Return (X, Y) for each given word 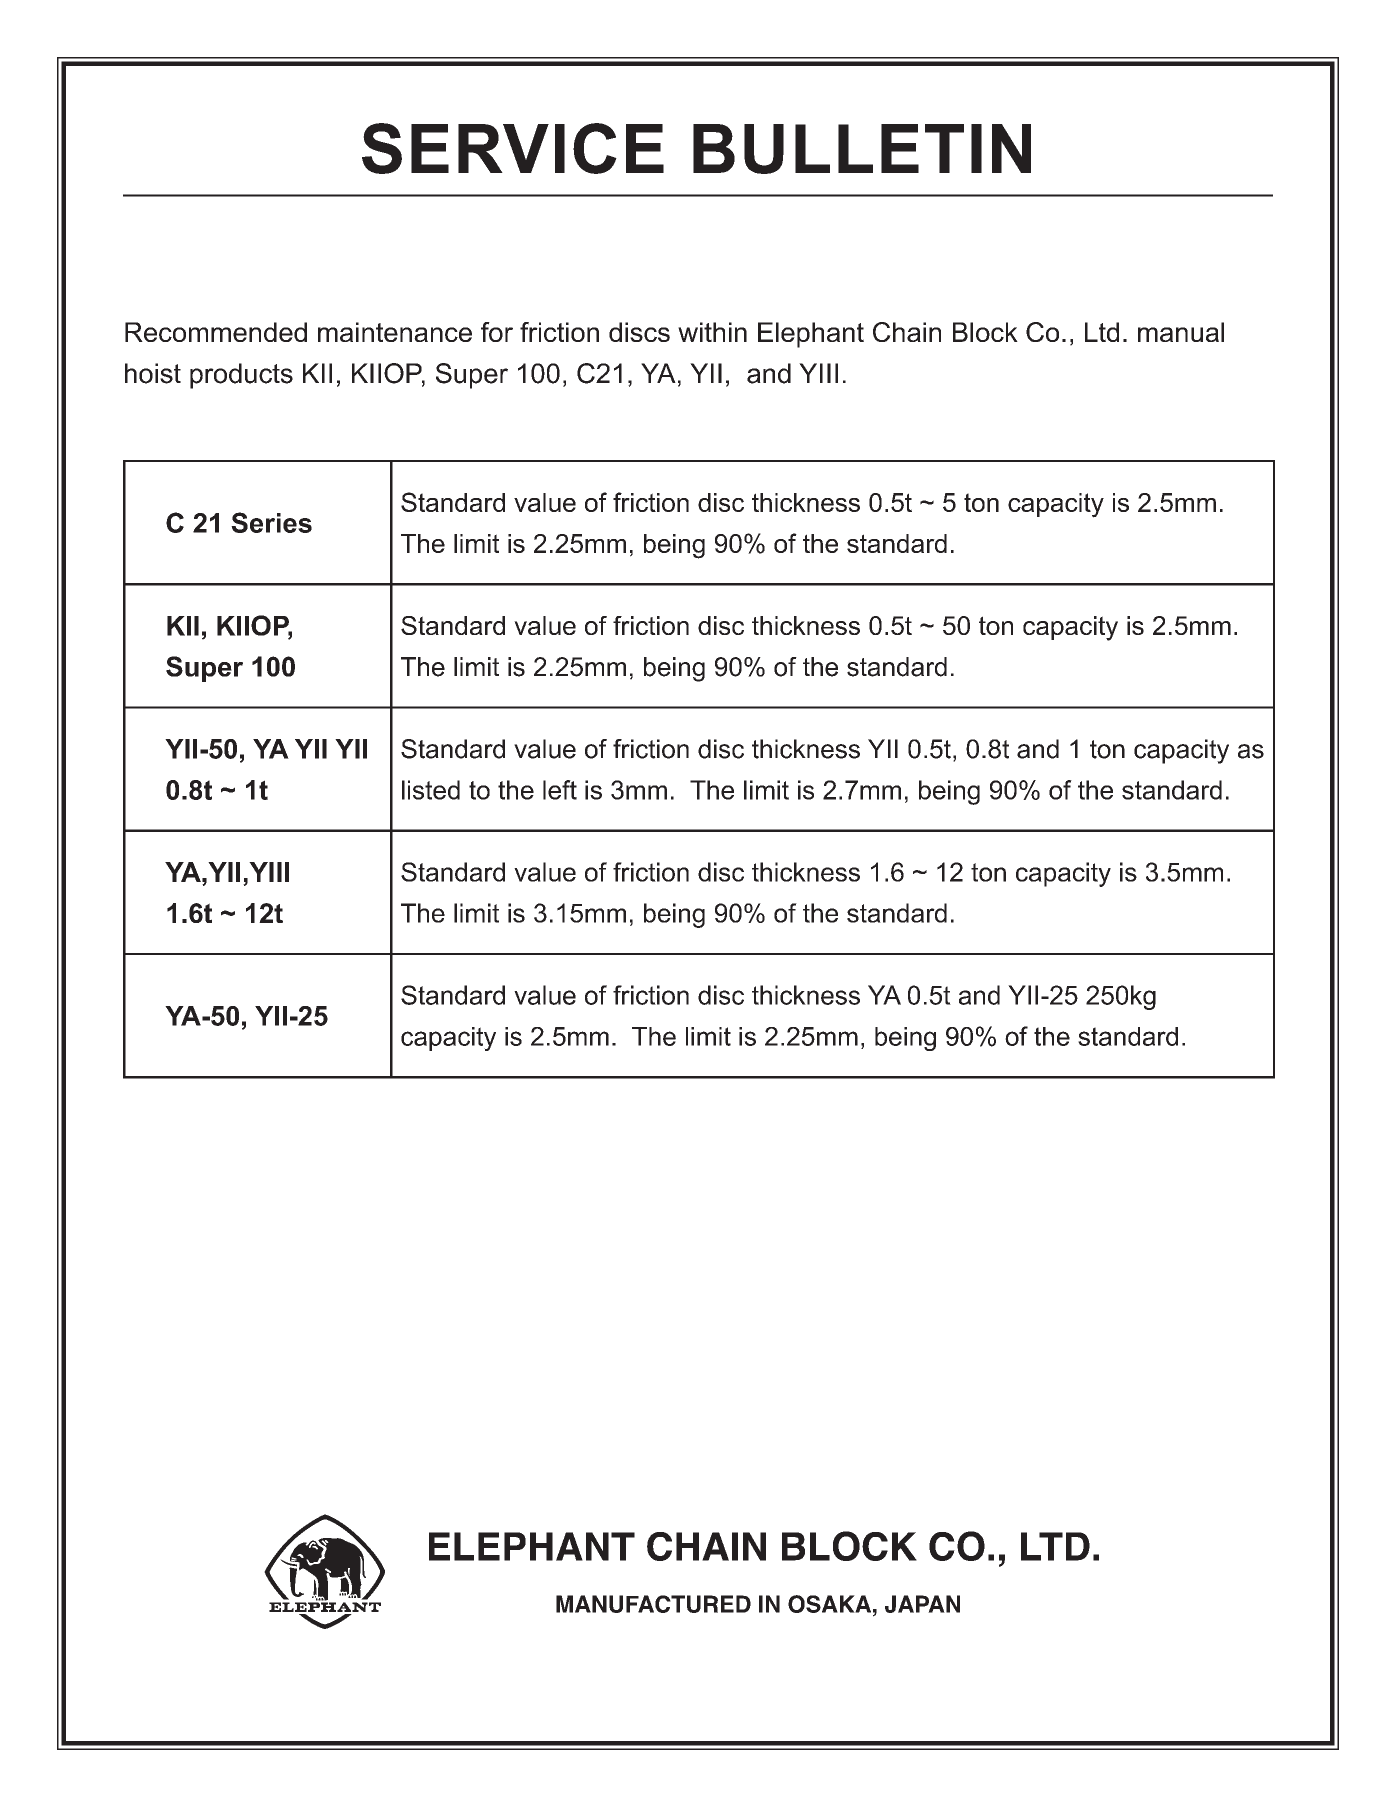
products (241, 376)
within (712, 332)
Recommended (216, 332)
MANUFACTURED (653, 1604)
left (560, 790)
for (497, 332)
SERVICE (513, 148)
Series (271, 522)
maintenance (395, 332)
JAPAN (922, 1604)
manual (1181, 332)
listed (431, 790)
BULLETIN (862, 149)
